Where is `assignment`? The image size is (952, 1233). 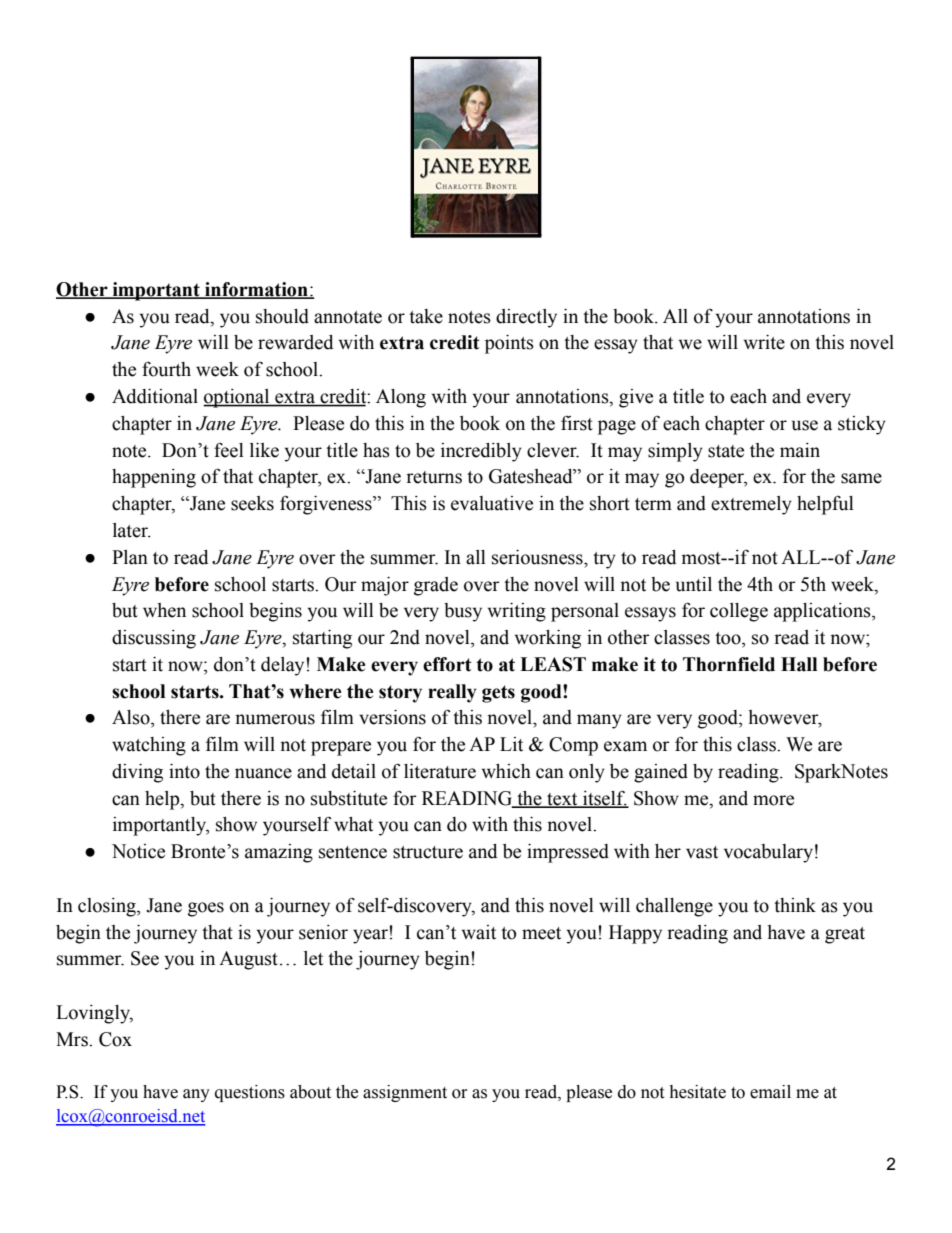
assignment is located at coordinates (405, 1093).
